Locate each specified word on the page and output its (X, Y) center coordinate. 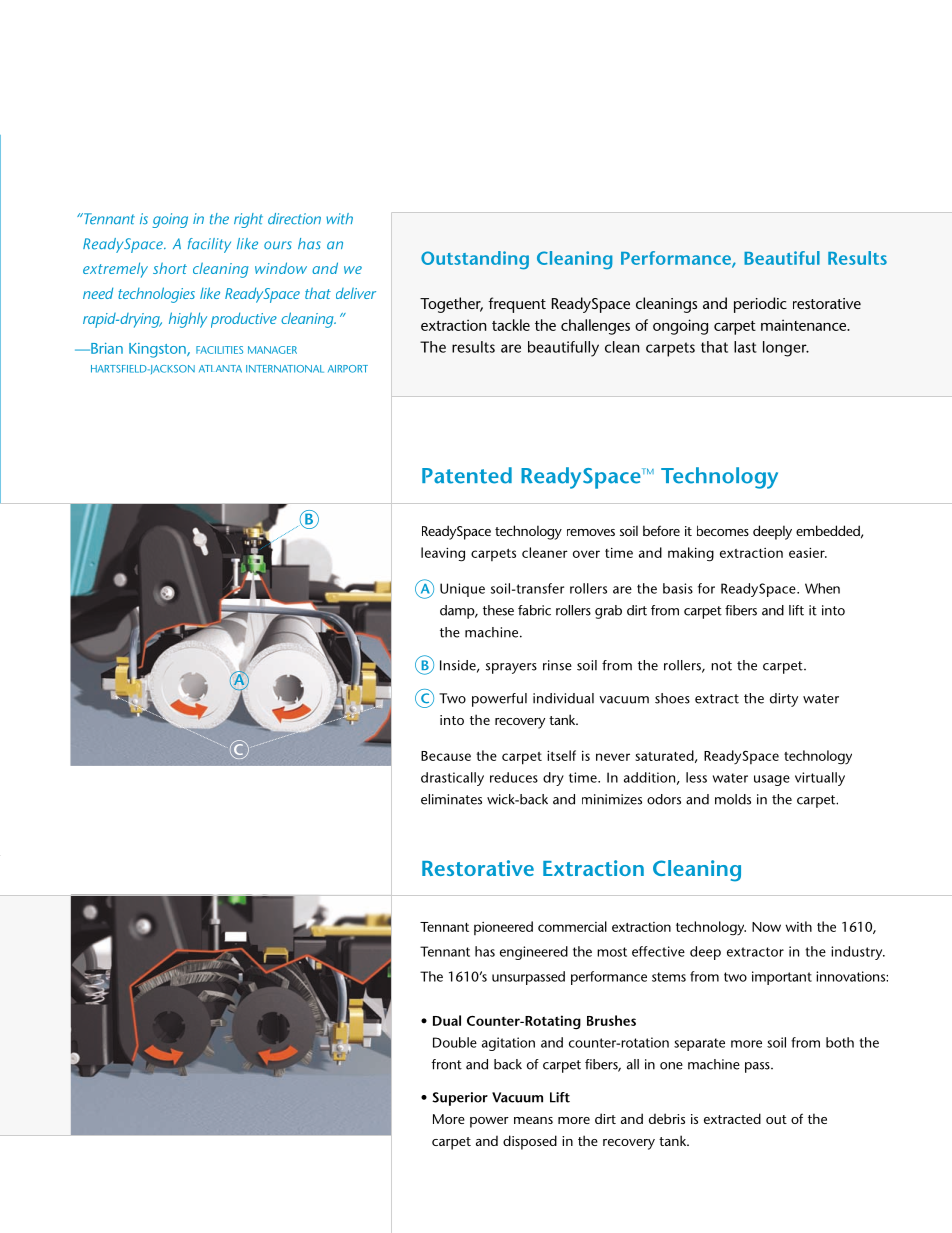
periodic (760, 305)
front (446, 1064)
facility (209, 245)
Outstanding (475, 260)
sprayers (511, 668)
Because (446, 756)
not (721, 666)
